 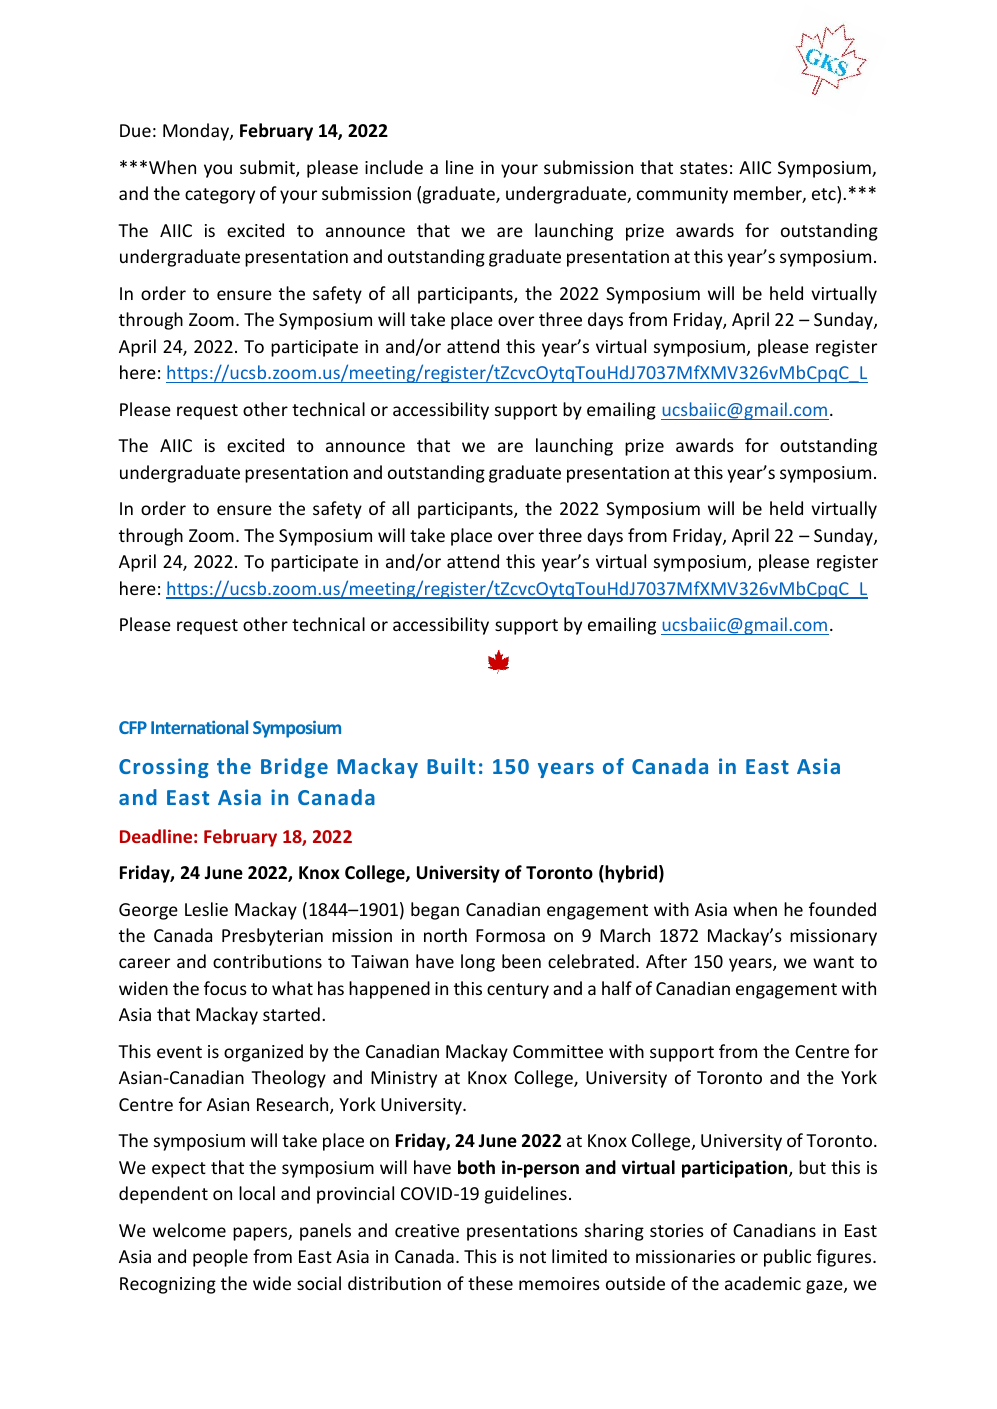 I want to click on International, so click(x=199, y=727).
